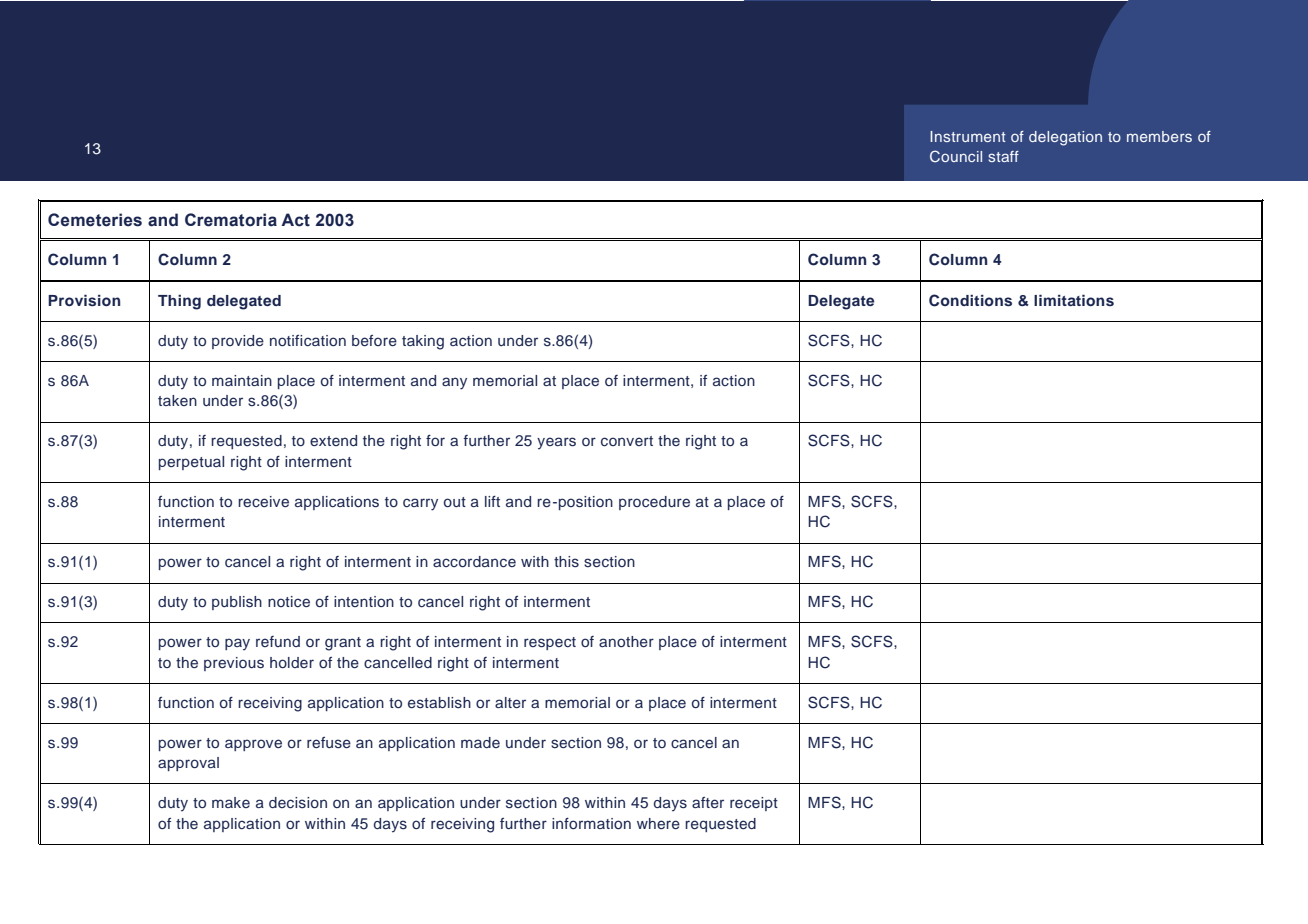 This screenshot has width=1308, height=924. Describe the element at coordinates (1003, 156) in the screenshot. I see `staff` at that location.
